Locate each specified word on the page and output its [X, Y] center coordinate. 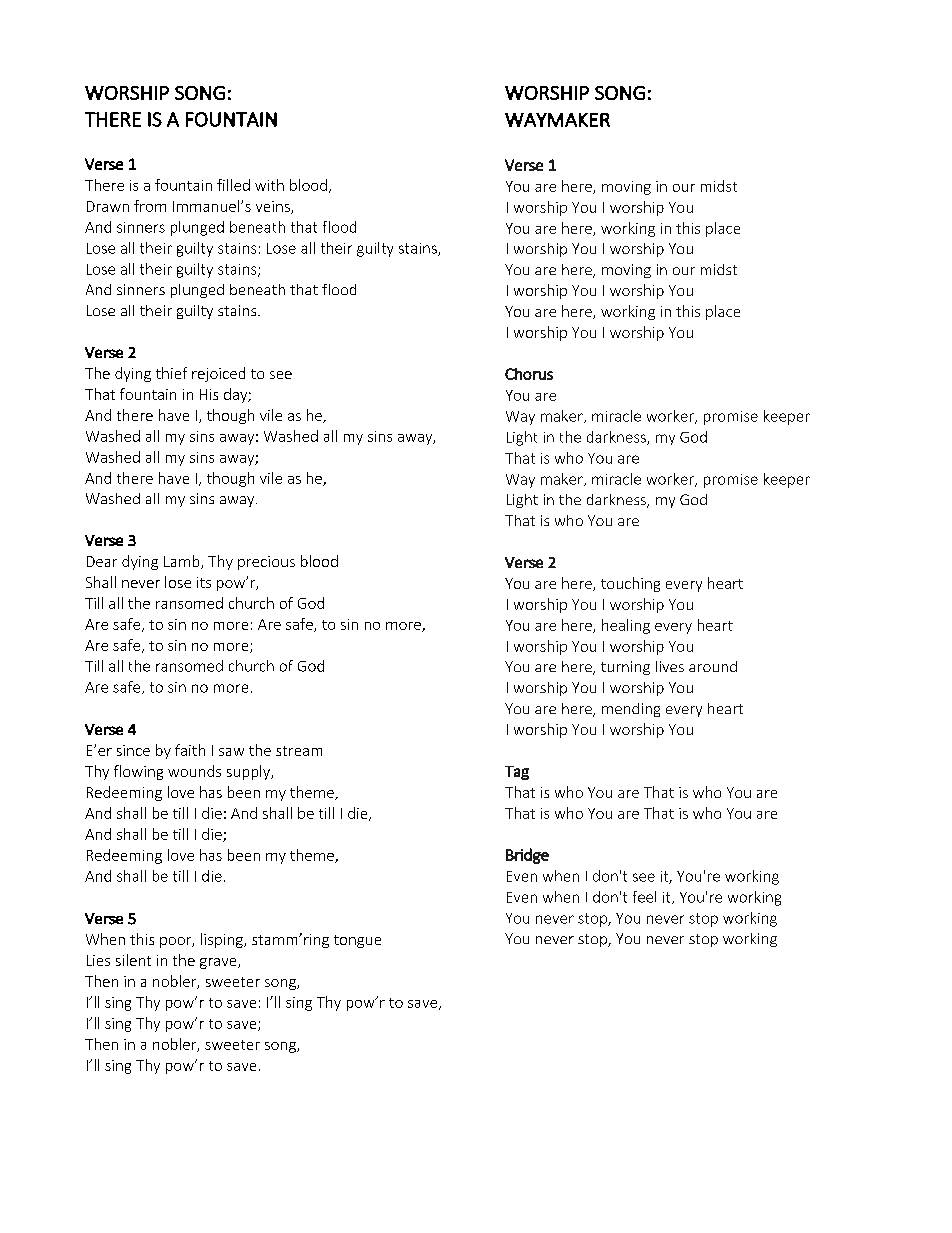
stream [299, 751]
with [269, 185]
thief [171, 373]
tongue [357, 941]
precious [266, 563]
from [150, 206]
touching [630, 584]
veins [274, 207]
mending [631, 710]
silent [133, 960]
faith [190, 750]
